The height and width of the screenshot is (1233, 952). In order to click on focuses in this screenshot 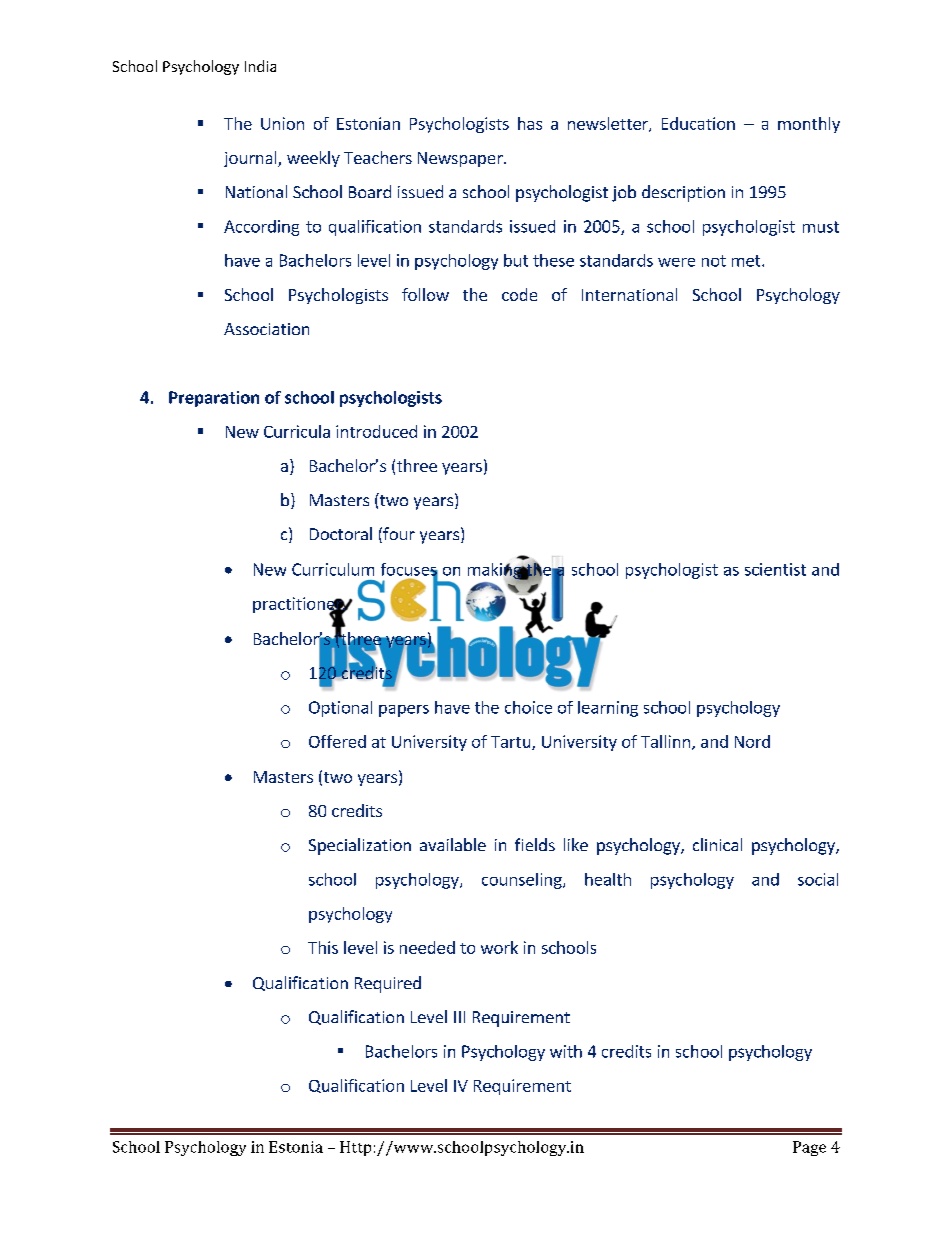, I will do `click(409, 570)`.
